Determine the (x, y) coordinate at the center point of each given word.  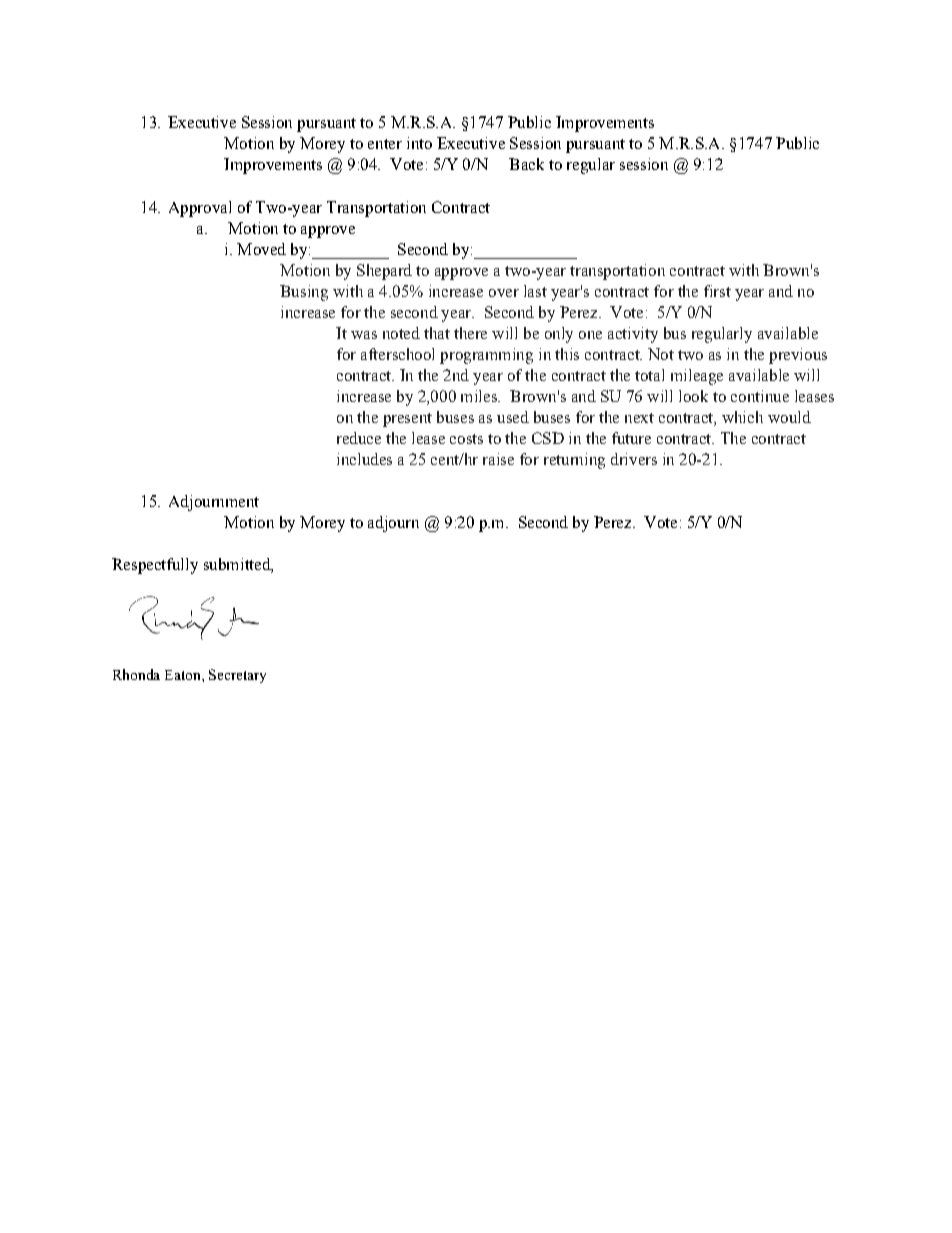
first (717, 291)
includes (364, 459)
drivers (634, 459)
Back (526, 164)
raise (498, 459)
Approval (200, 209)
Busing (304, 293)
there (470, 333)
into (419, 143)
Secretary (237, 676)
